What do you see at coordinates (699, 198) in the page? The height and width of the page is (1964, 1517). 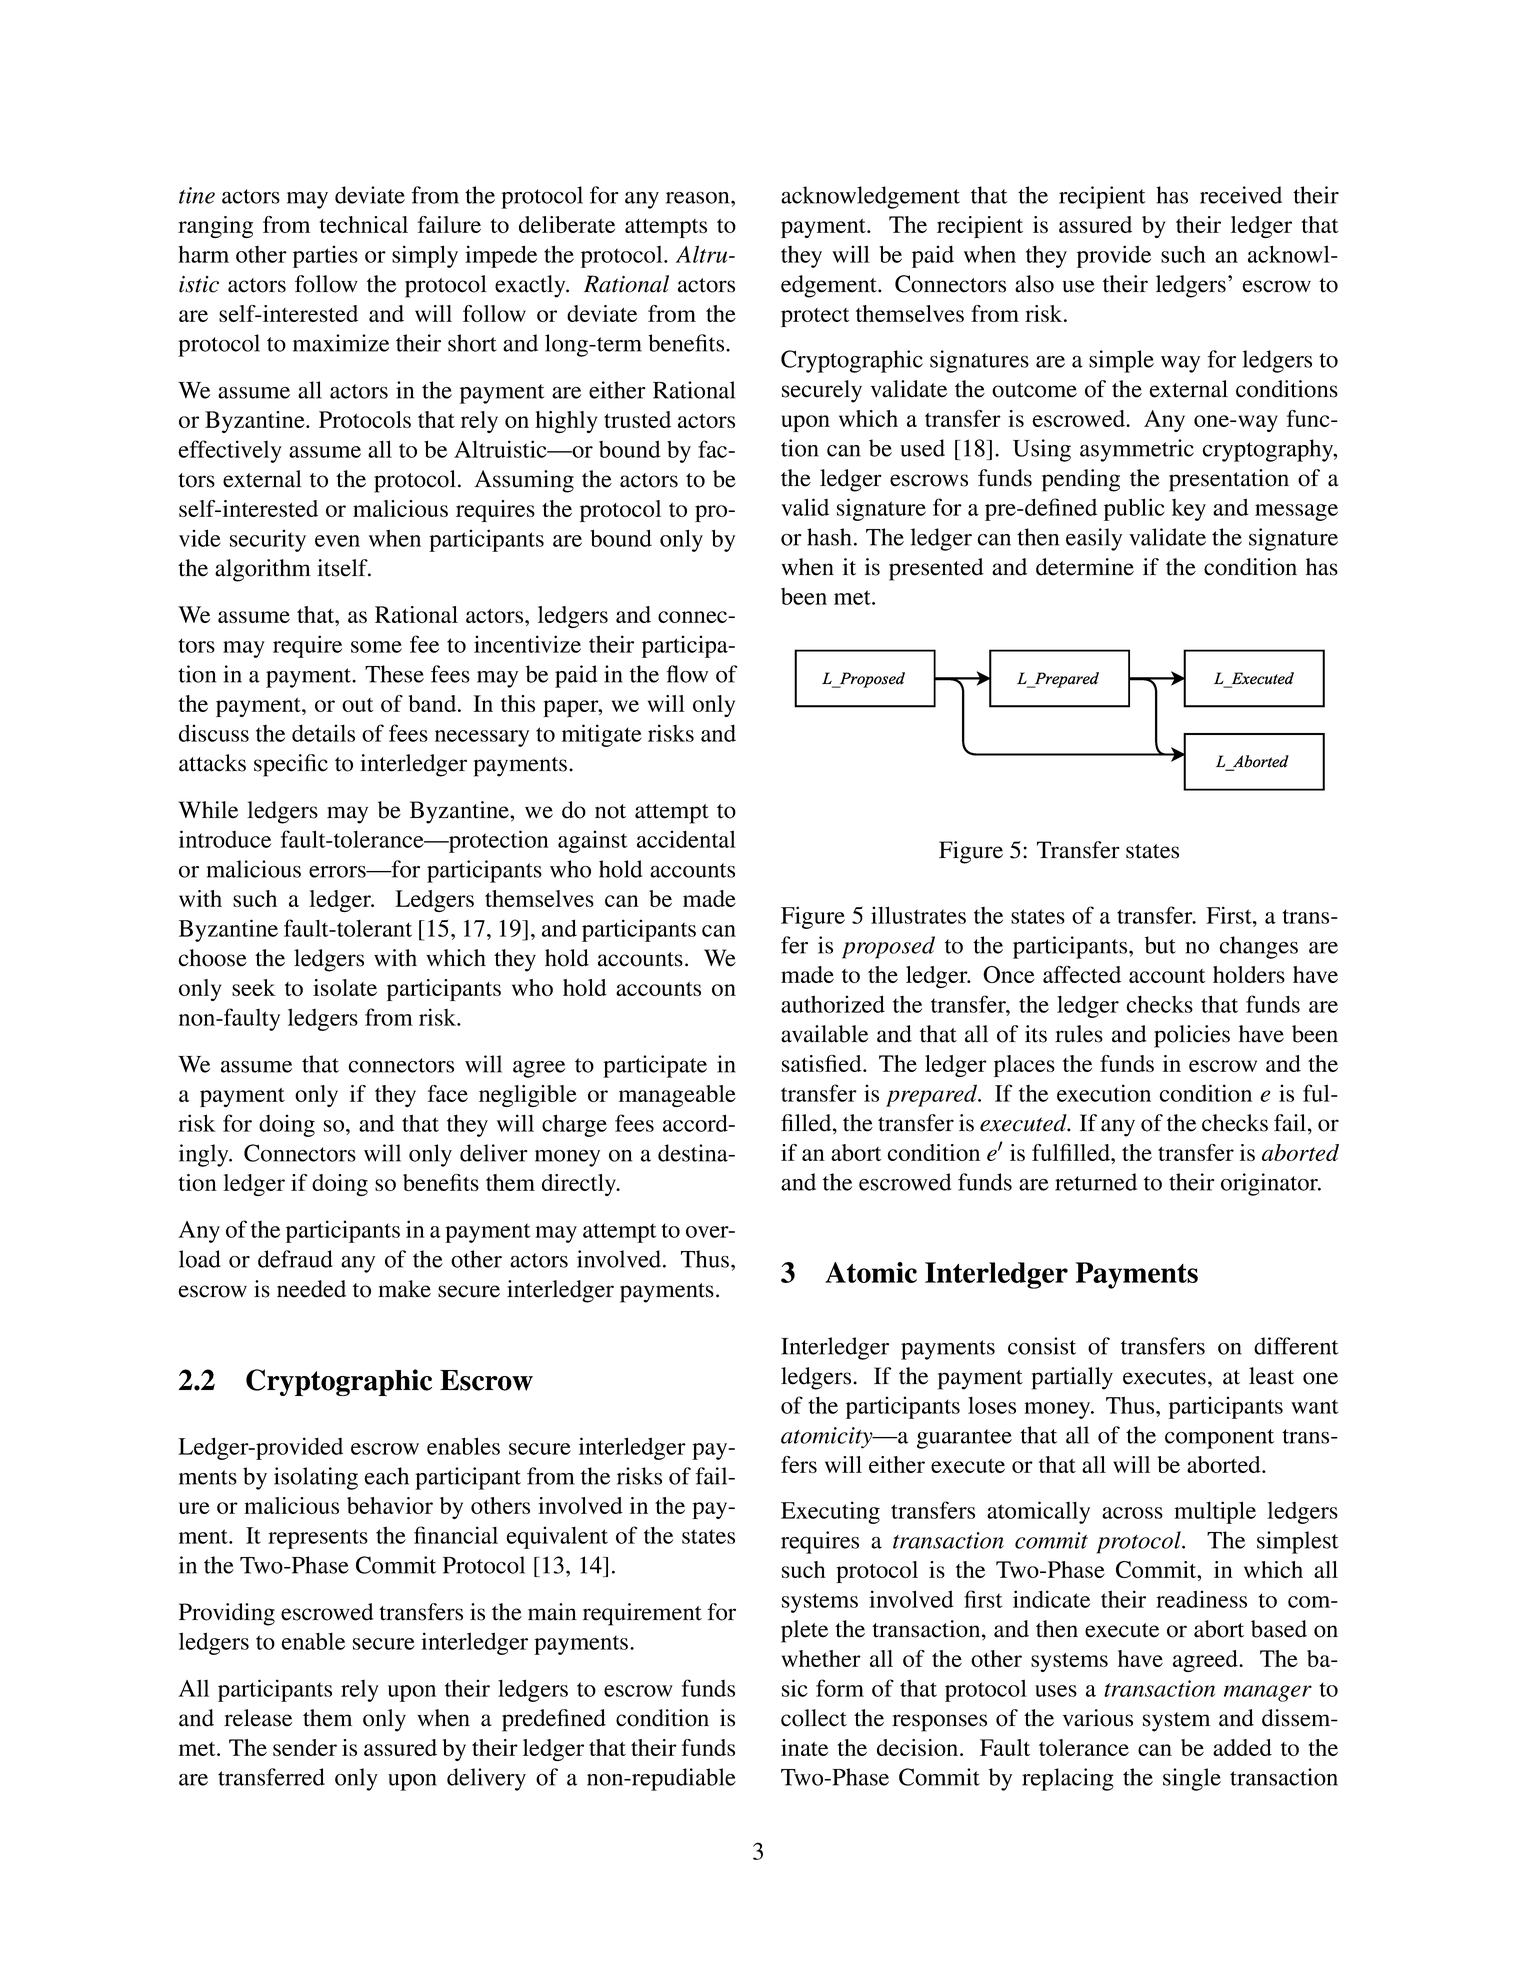 I see `reason` at bounding box center [699, 198].
